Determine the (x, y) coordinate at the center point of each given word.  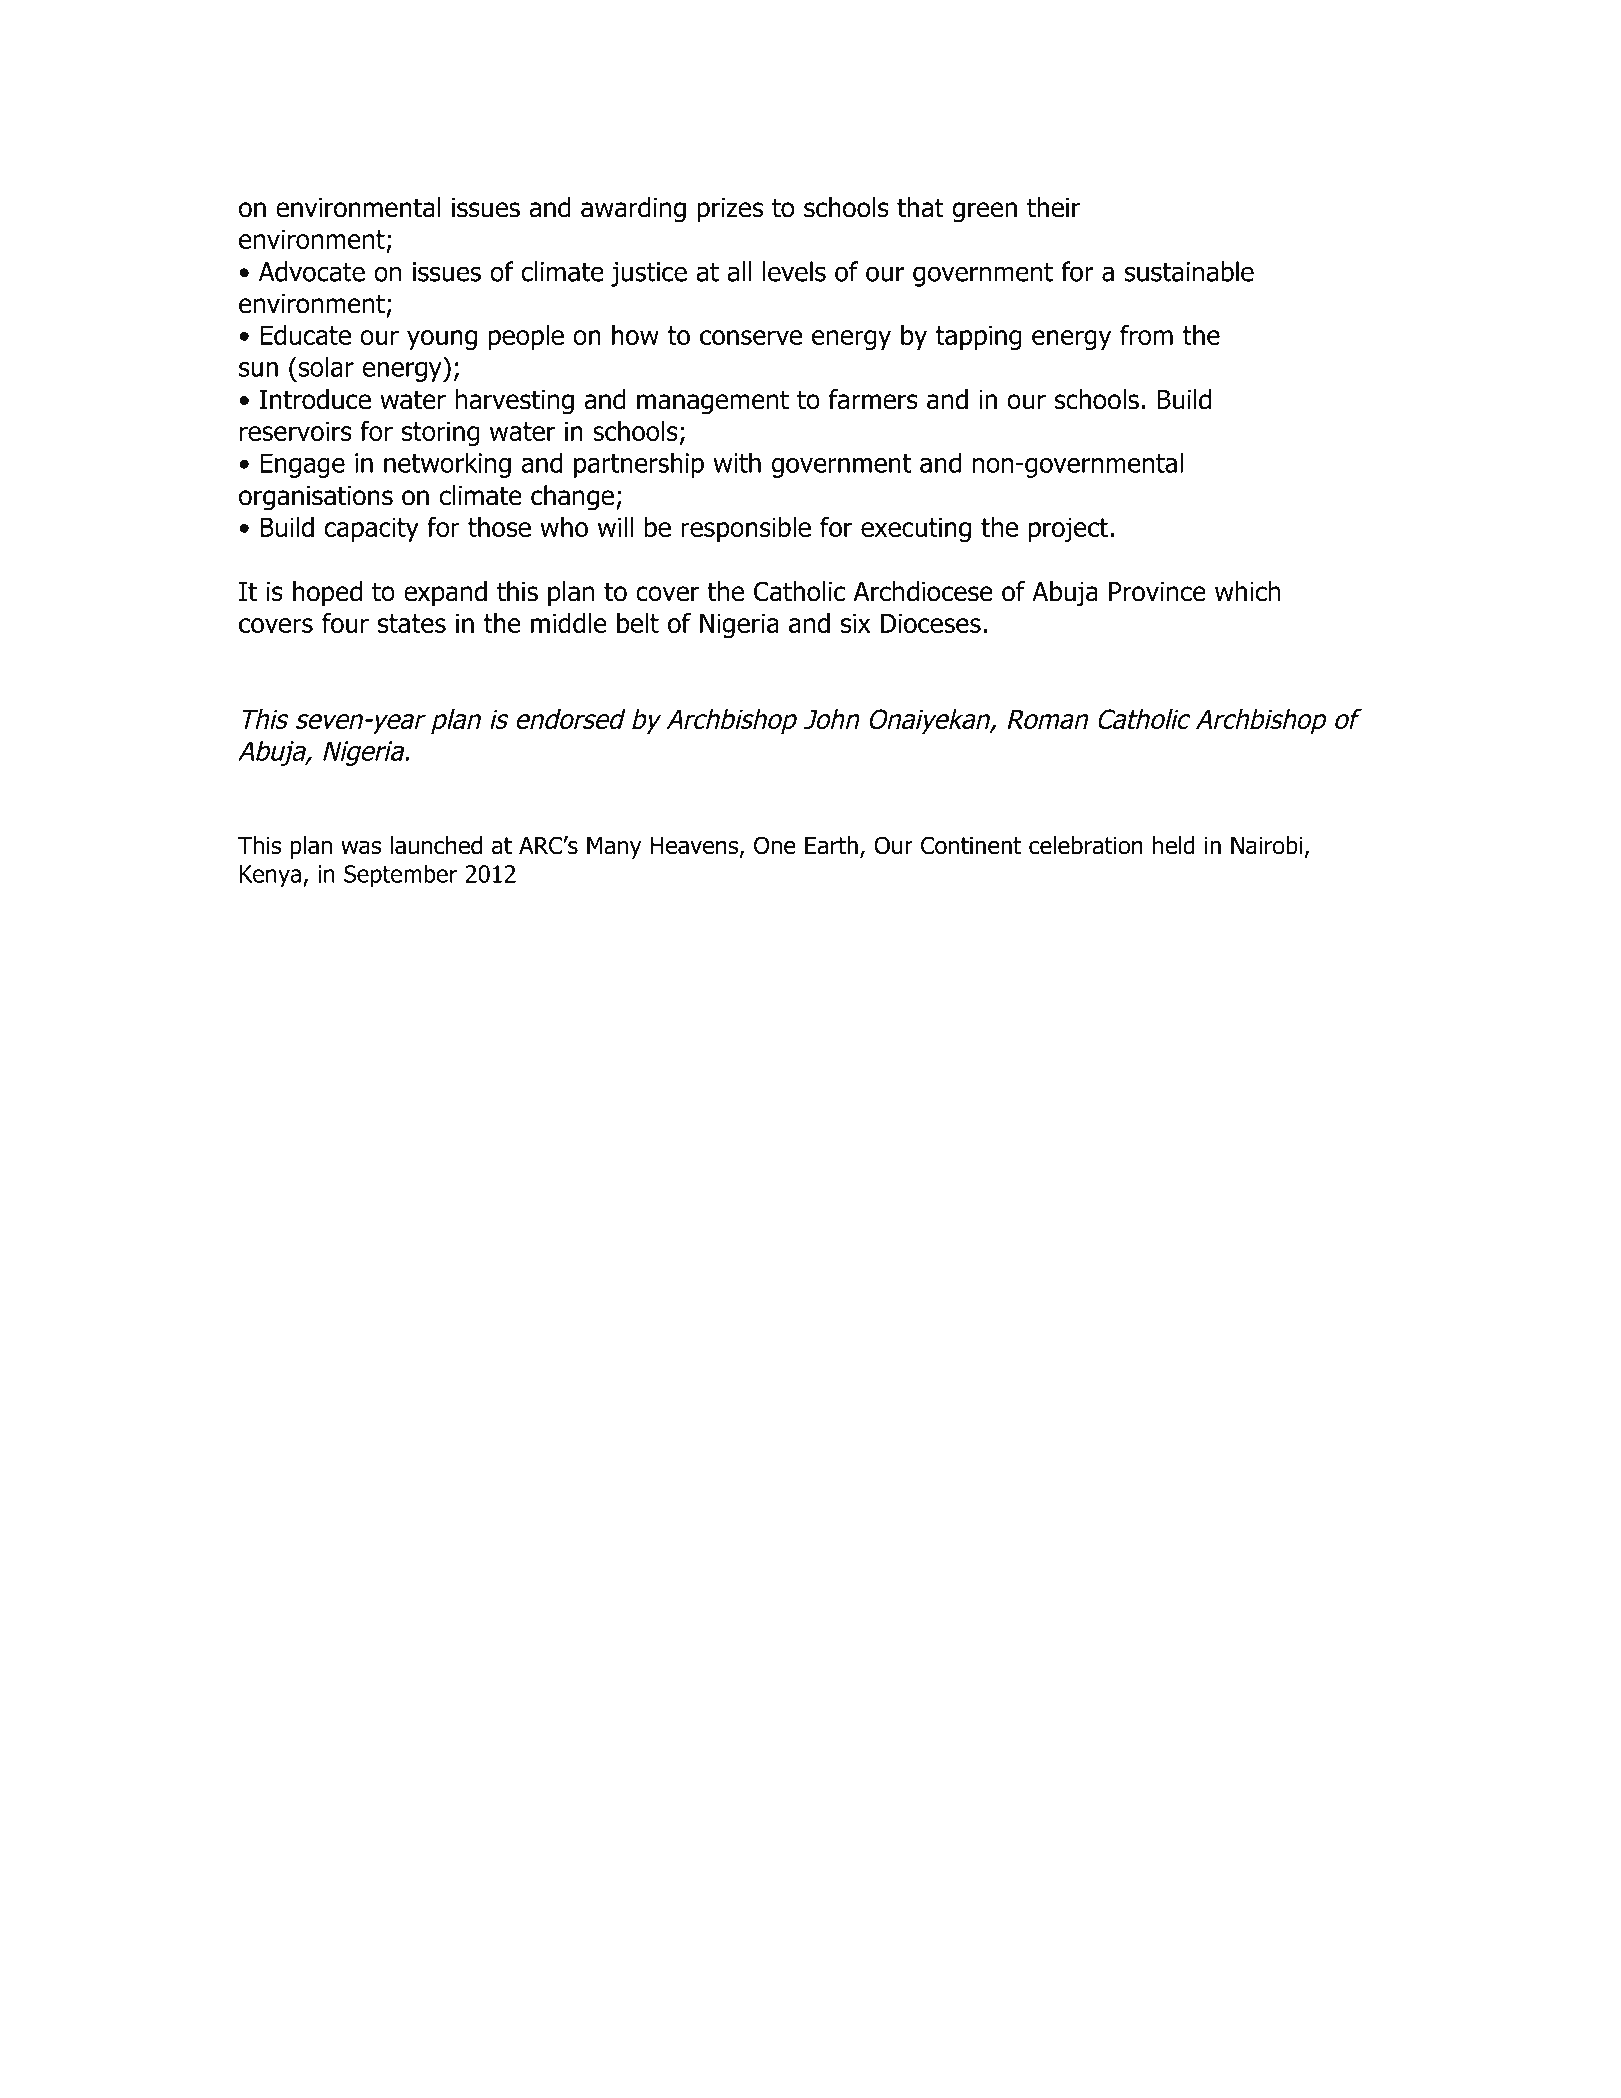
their (1053, 207)
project (1068, 529)
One (775, 845)
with (737, 462)
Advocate (312, 271)
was (361, 848)
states (412, 623)
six (856, 623)
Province (1157, 592)
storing (440, 433)
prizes (730, 210)
